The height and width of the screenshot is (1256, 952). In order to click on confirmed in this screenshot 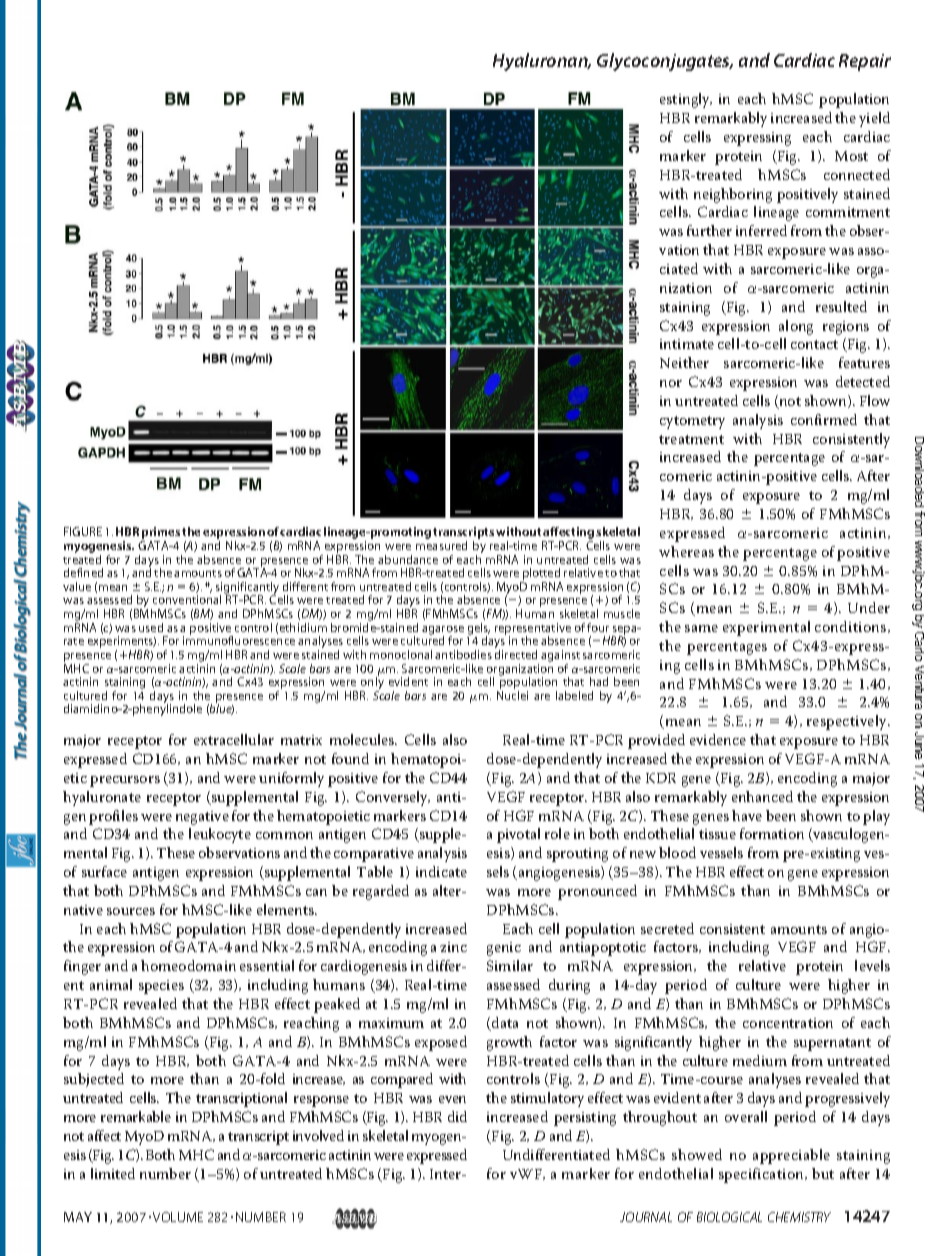, I will do `click(824, 419)`.
